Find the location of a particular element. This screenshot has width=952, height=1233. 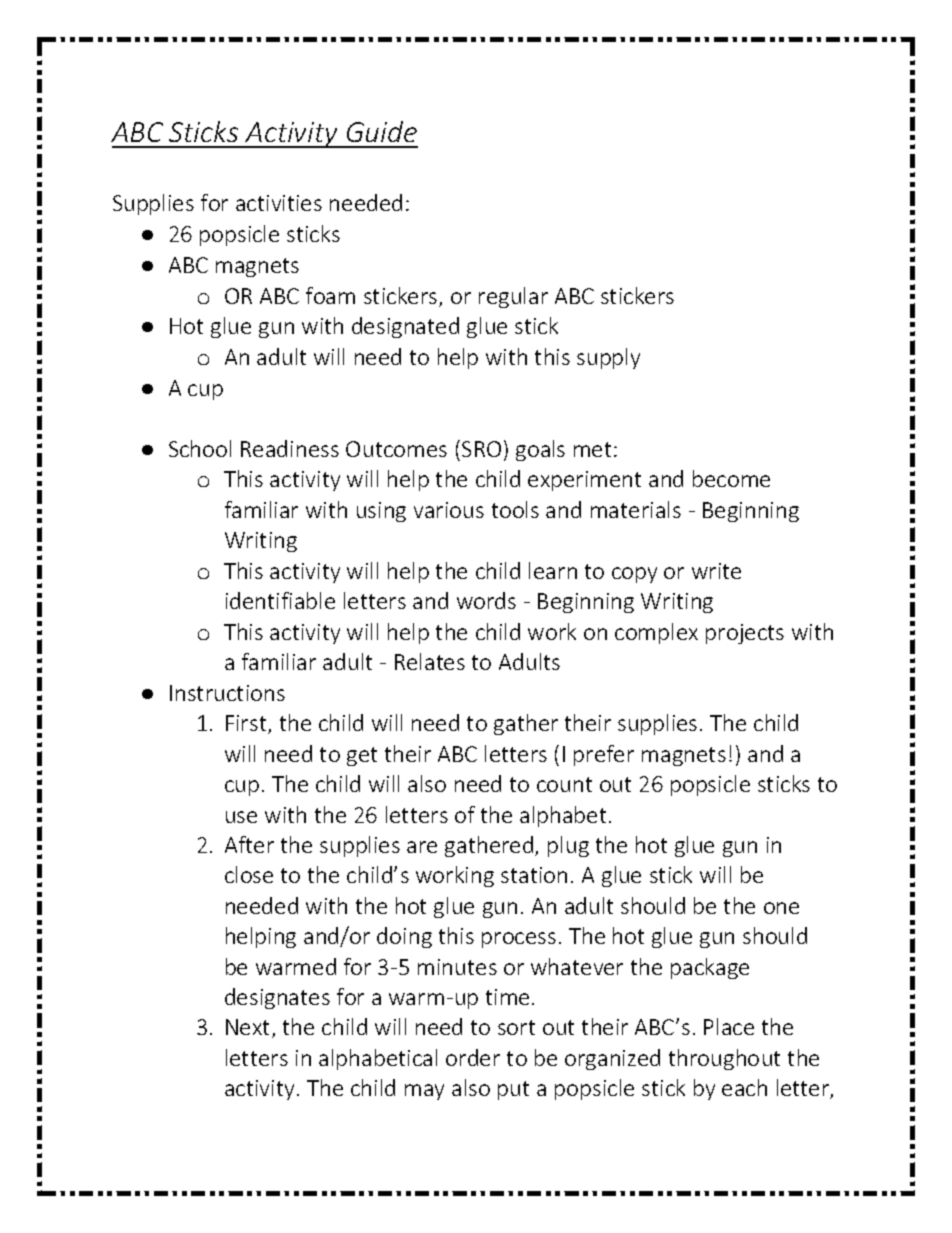

regular is located at coordinates (513, 297).
